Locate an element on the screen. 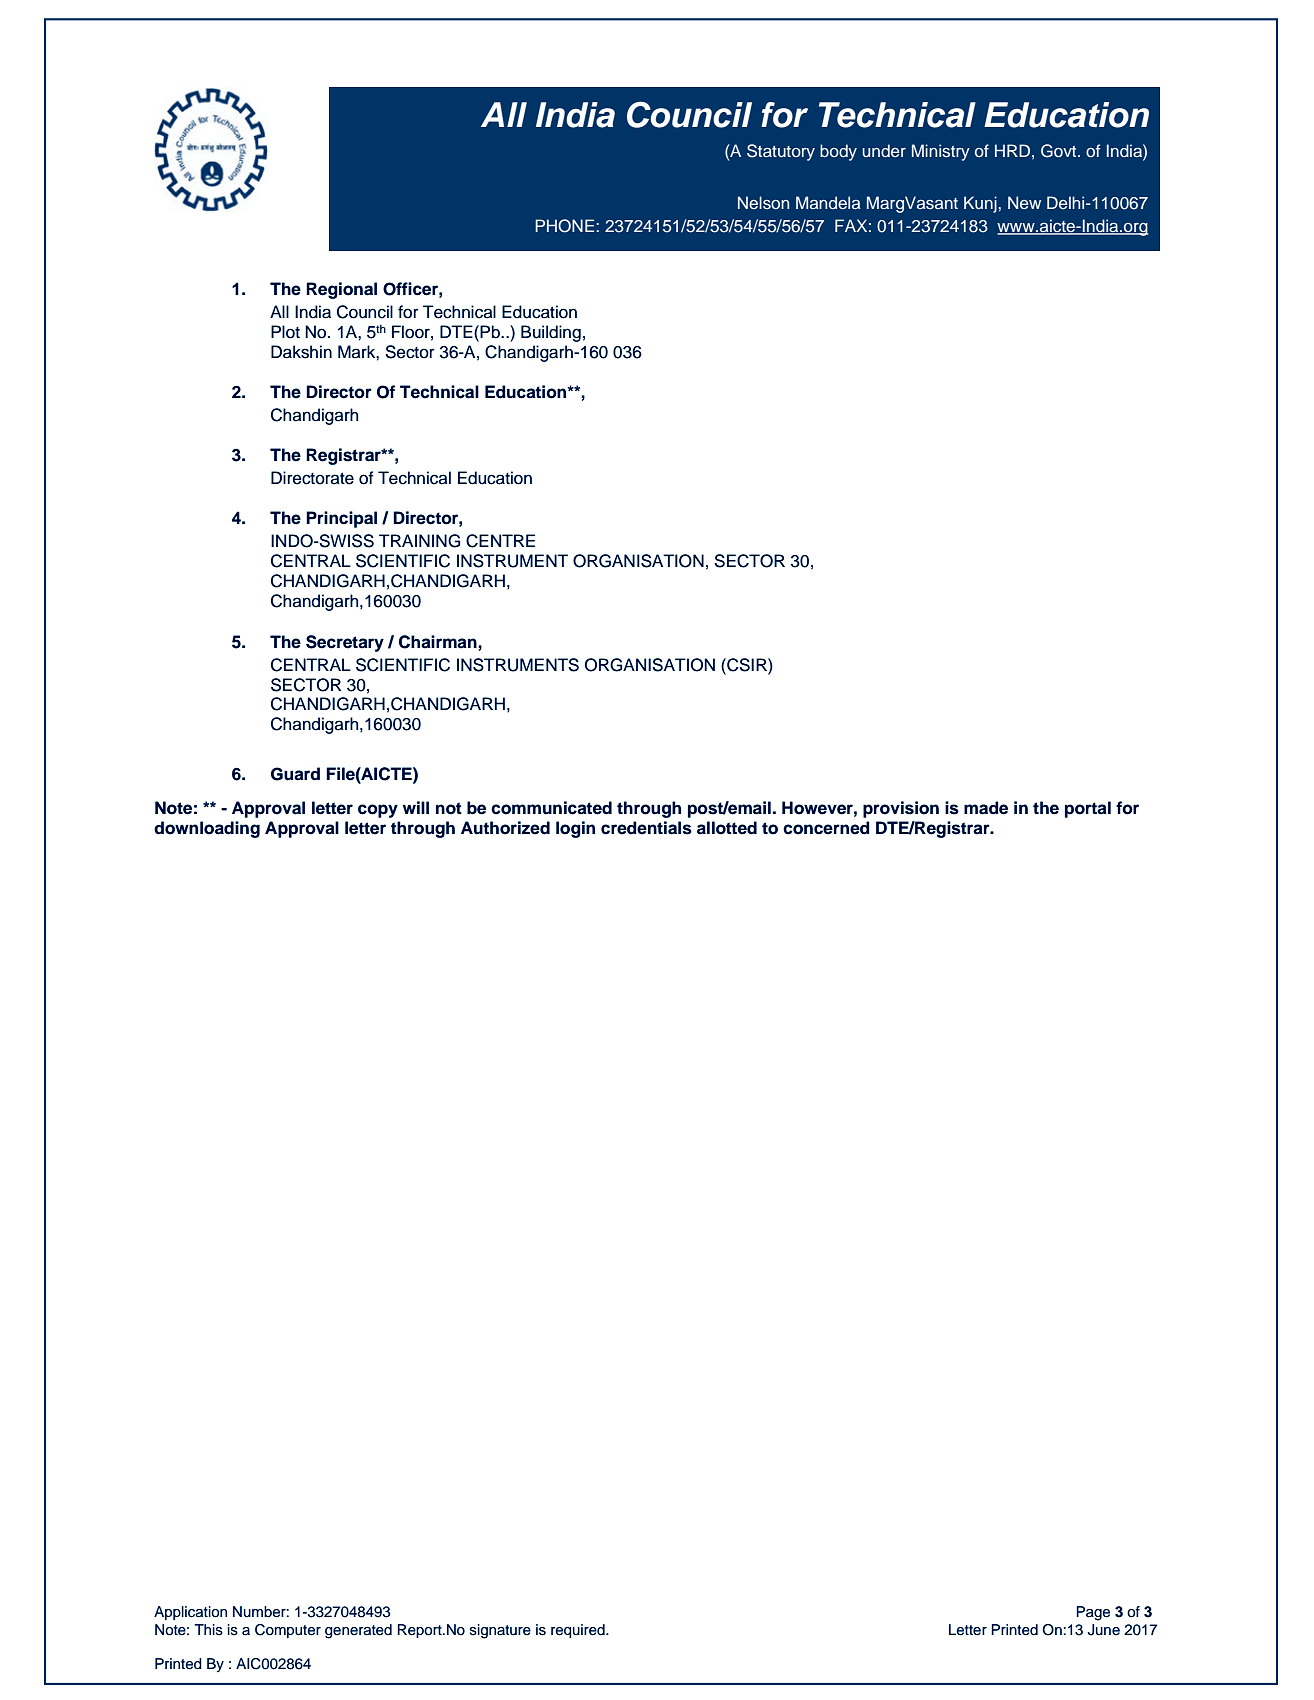 The width and height of the screenshot is (1314, 1700). PHONE is located at coordinates (566, 226).
